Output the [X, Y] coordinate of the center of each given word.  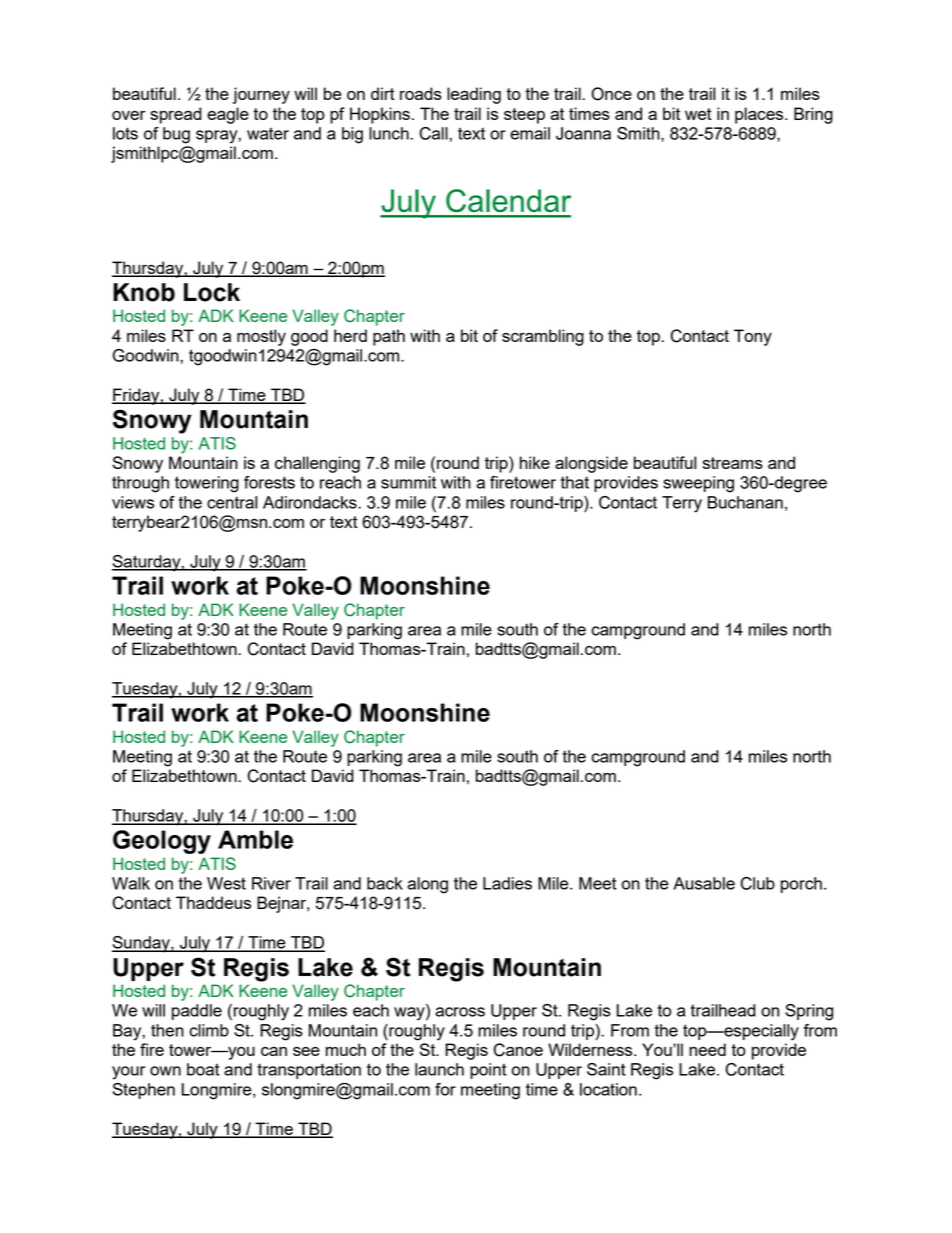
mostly [261, 337]
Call [435, 133]
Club [758, 883]
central [232, 502]
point [488, 1071]
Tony [753, 337]
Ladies [507, 883]
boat [203, 1069]
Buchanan [745, 502]
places [760, 115]
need [707, 1049]
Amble [255, 839]
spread [176, 115]
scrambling [543, 337]
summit [408, 482]
